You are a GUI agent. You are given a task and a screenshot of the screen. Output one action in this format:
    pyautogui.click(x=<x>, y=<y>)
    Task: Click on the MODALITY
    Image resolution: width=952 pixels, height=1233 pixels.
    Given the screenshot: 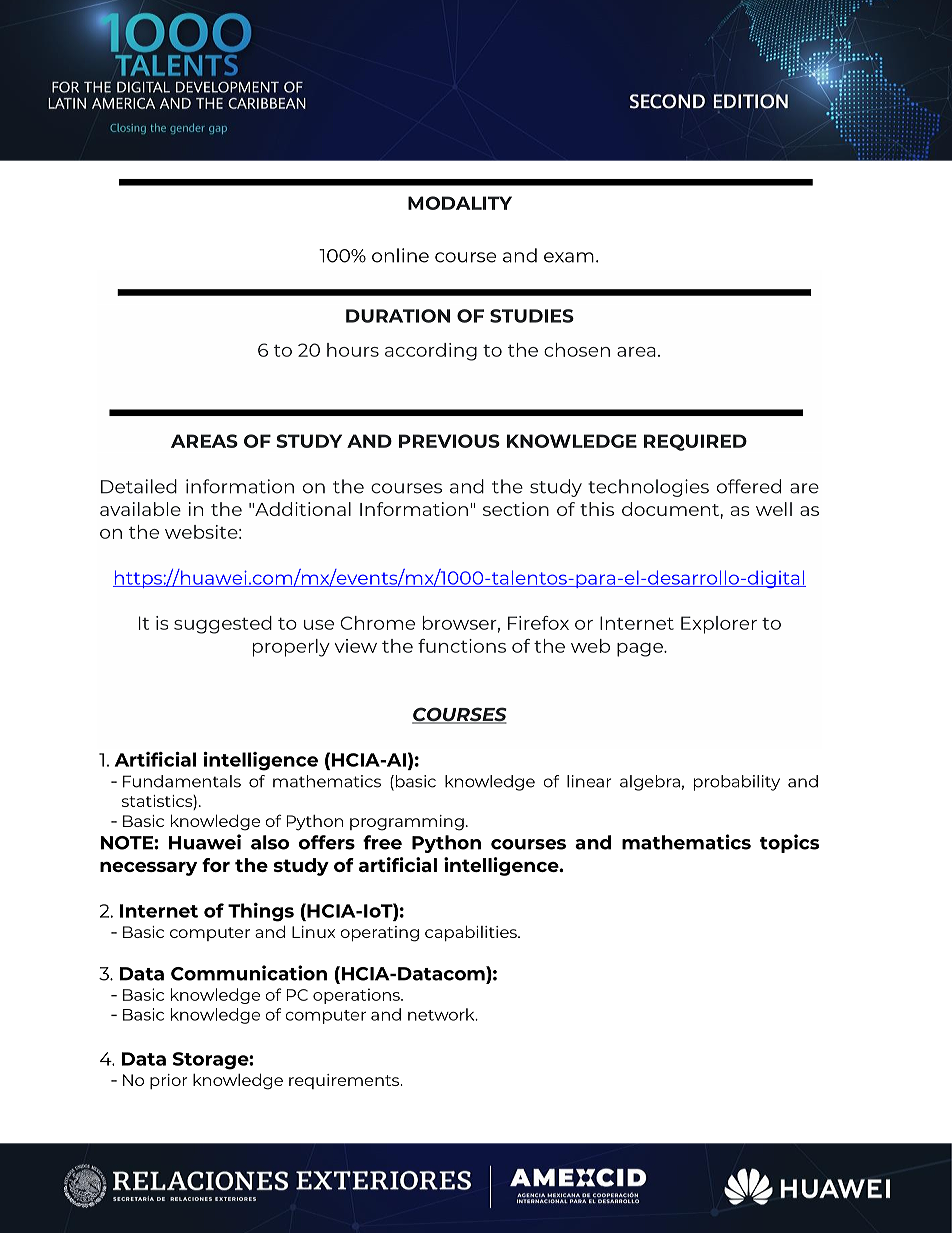 What is the action you would take?
    pyautogui.click(x=460, y=203)
